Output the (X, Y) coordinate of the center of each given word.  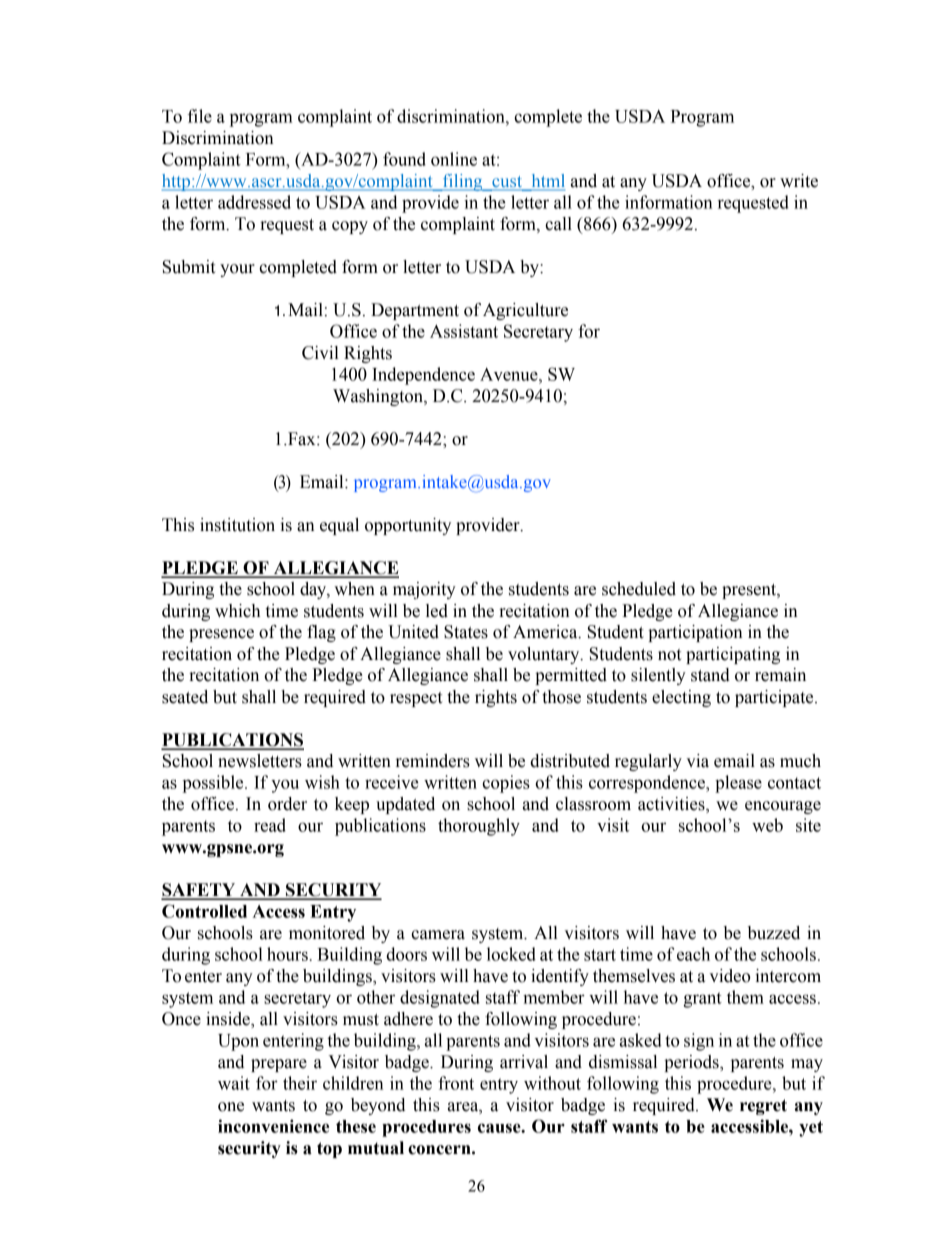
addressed (254, 202)
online (454, 159)
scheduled (639, 589)
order (287, 804)
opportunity (408, 526)
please (738, 784)
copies (506, 784)
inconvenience (273, 1126)
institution (237, 525)
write (799, 181)
